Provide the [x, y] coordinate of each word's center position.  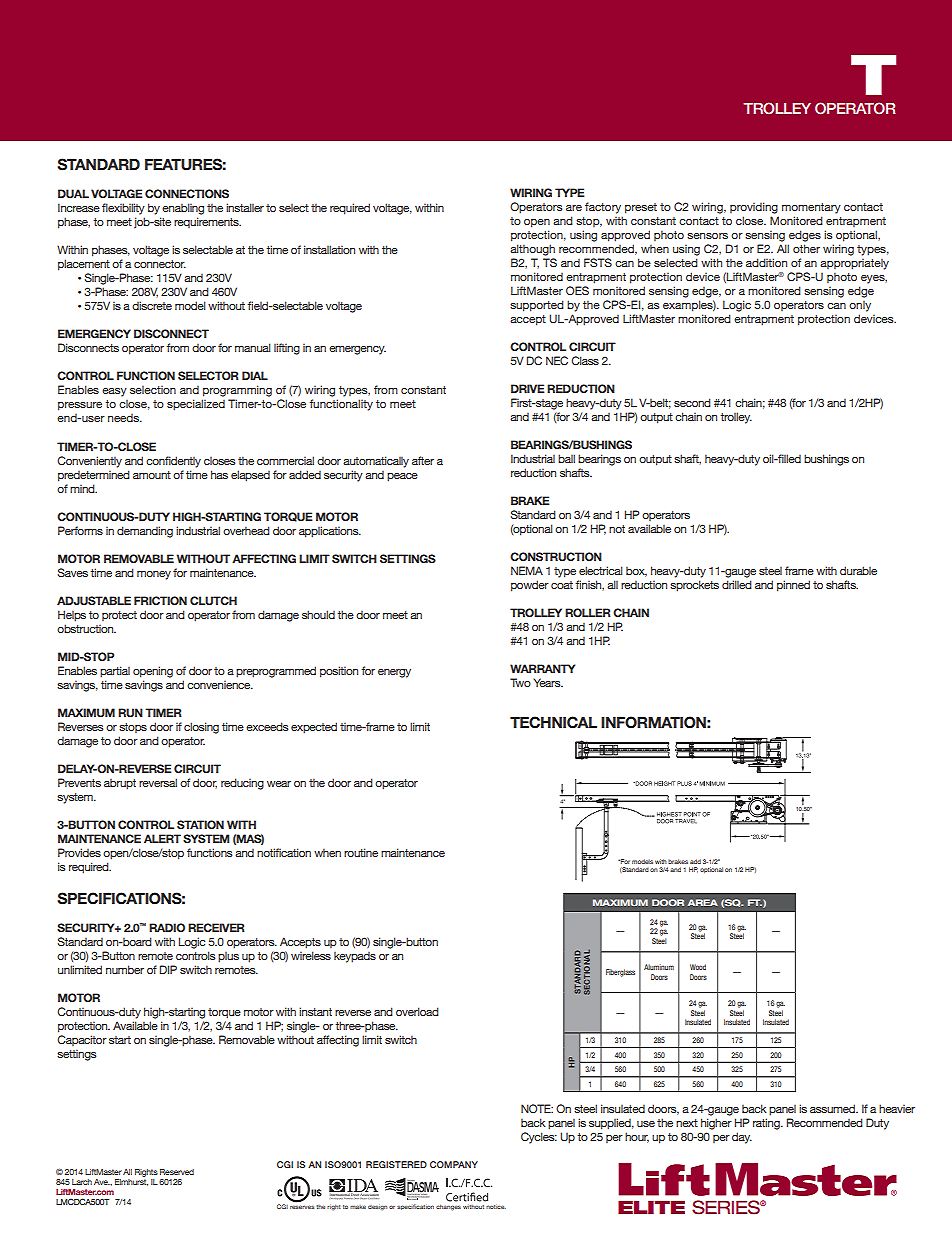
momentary [811, 208]
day [742, 1138]
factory [603, 208]
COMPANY [454, 1164]
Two [520, 682]
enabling [183, 209]
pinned [793, 586]
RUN [130, 712]
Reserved [177, 1172]
